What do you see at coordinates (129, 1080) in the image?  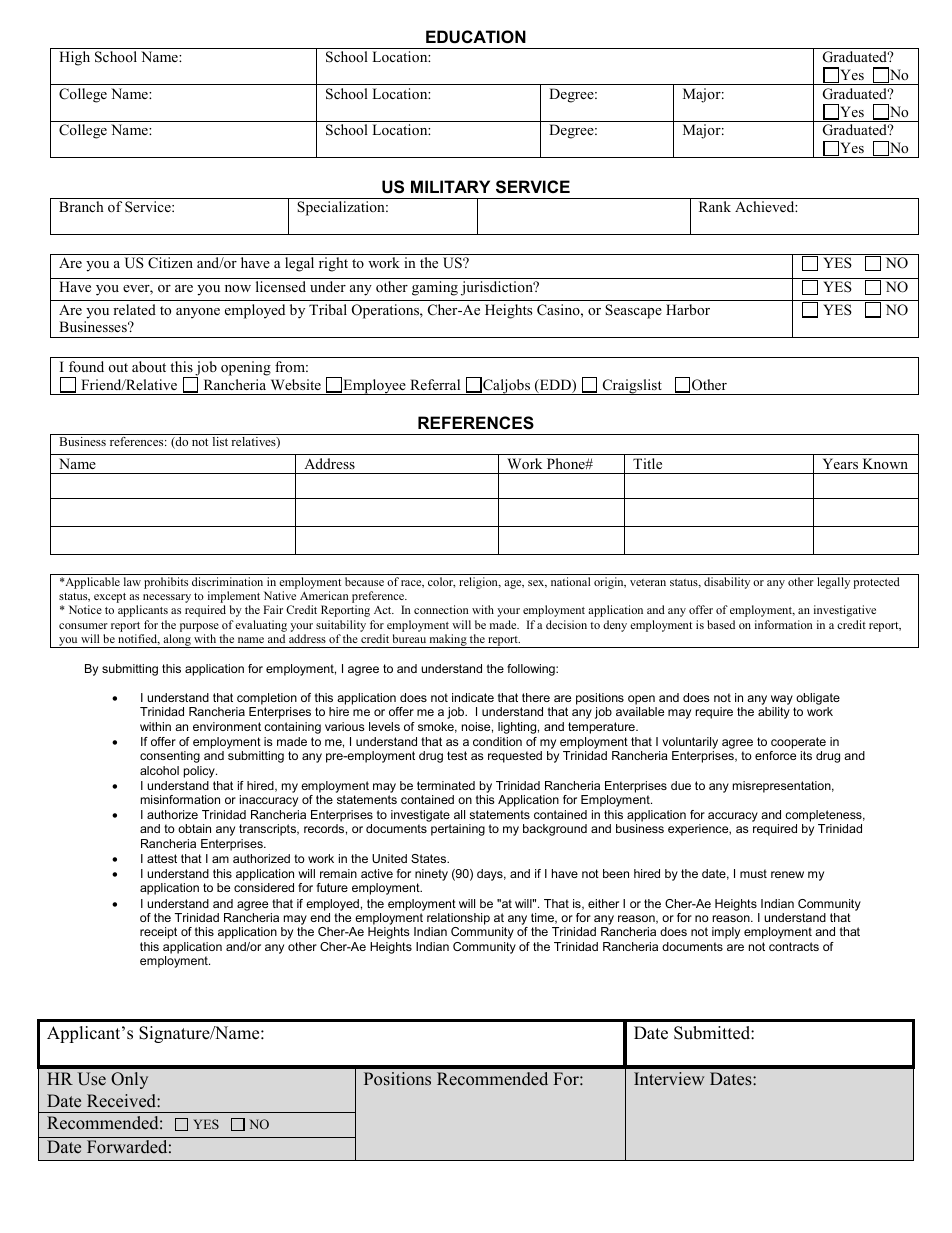 I see `Only` at bounding box center [129, 1080].
